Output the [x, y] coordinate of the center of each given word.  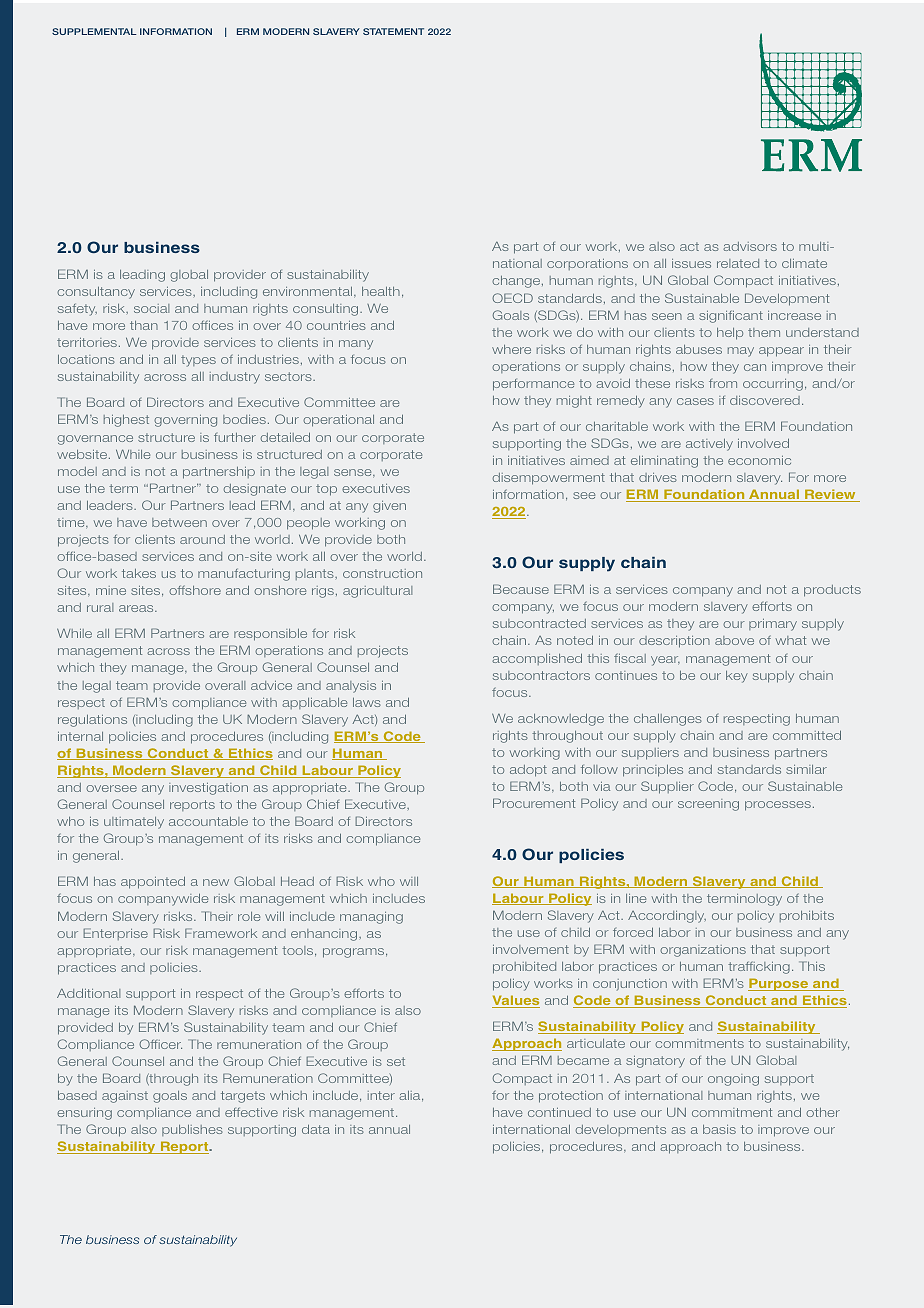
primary [773, 625]
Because [521, 589]
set [396, 1061]
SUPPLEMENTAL [94, 31]
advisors [750, 246]
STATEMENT [393, 31]
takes [139, 573]
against [125, 1097]
